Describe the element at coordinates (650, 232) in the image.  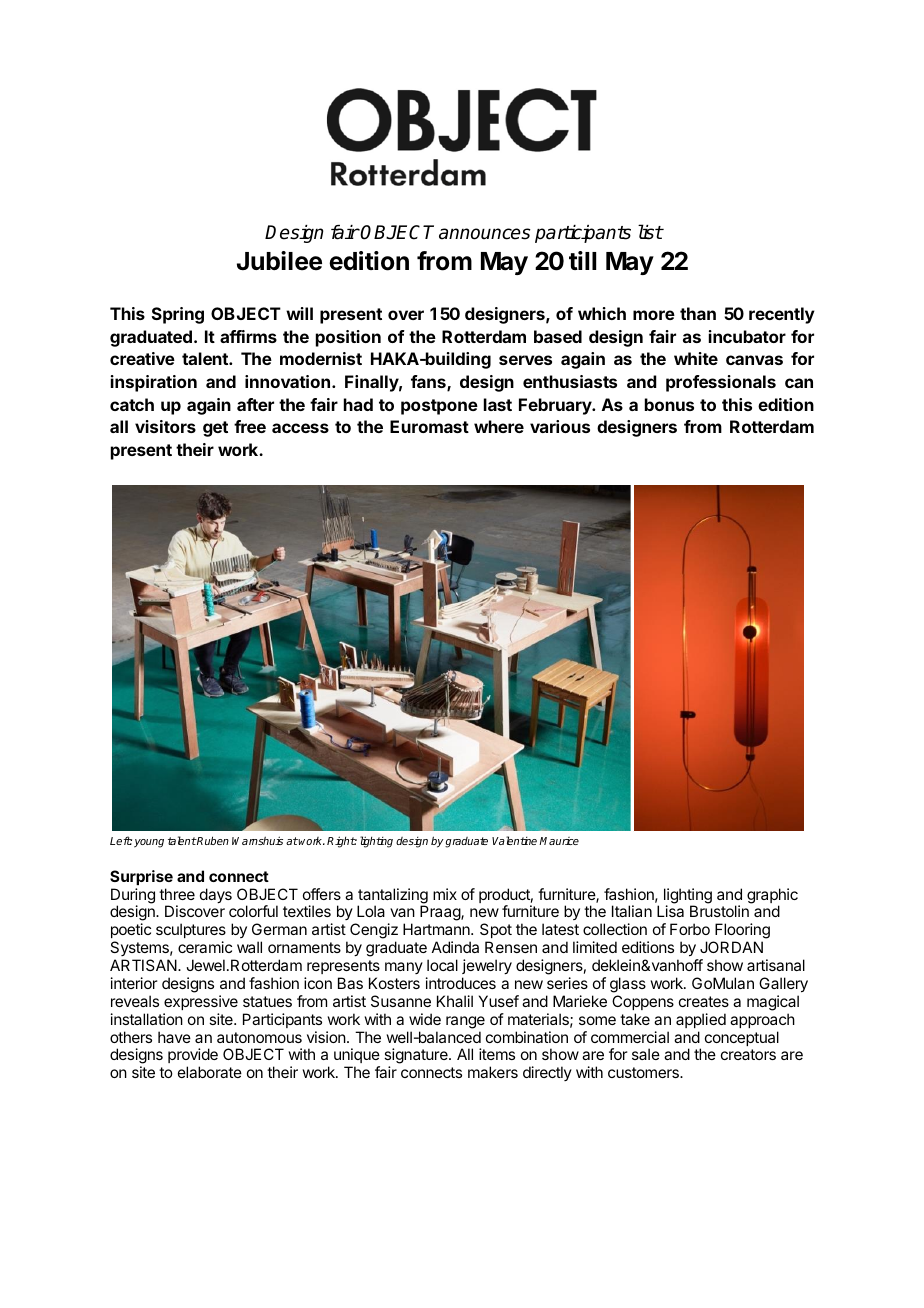
I see `list` at that location.
